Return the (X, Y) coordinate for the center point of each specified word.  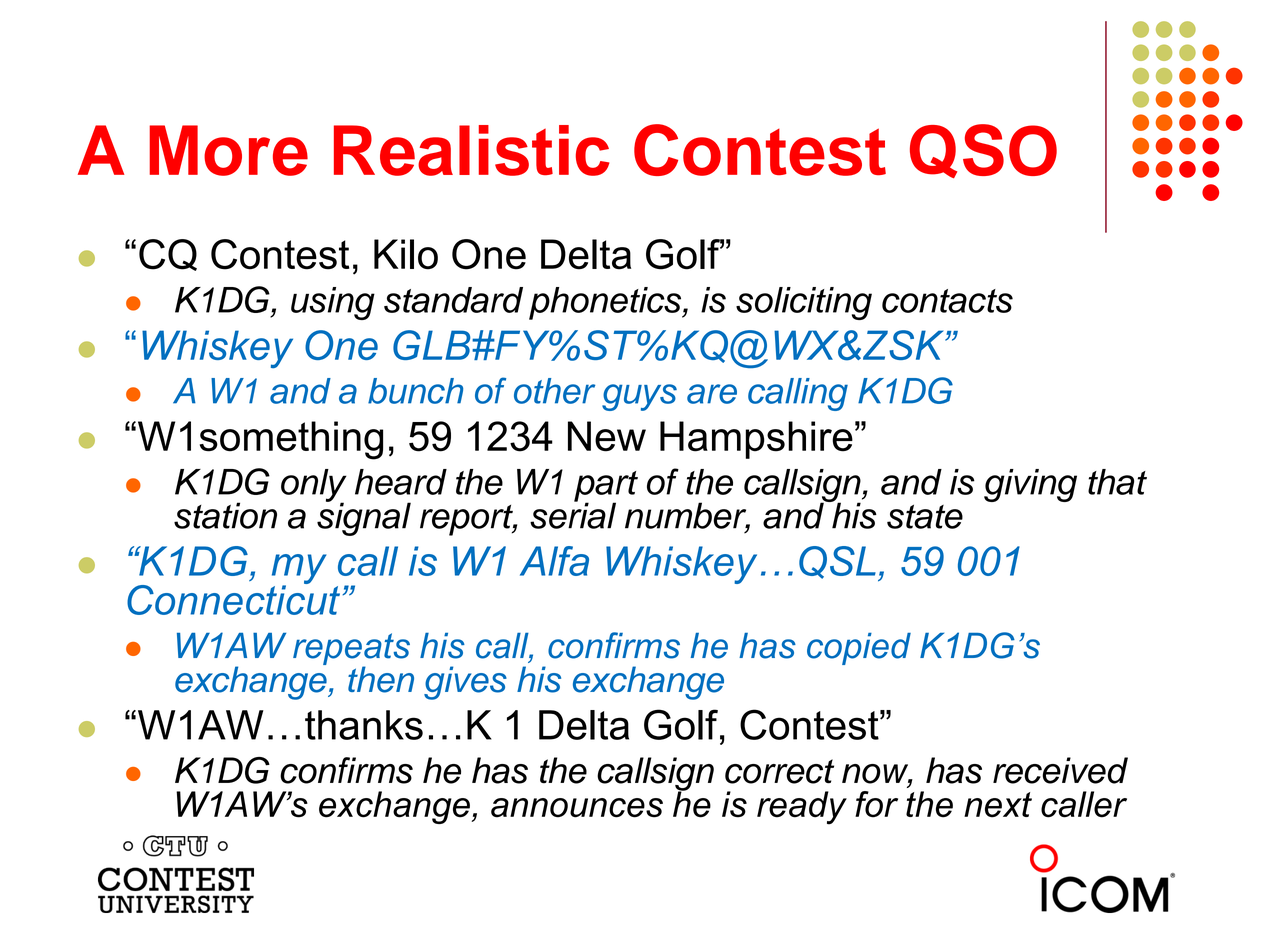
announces (577, 808)
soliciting (804, 303)
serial (573, 514)
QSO (983, 151)
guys (639, 397)
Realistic (471, 150)
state (925, 517)
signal (364, 518)
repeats (351, 650)
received (1060, 770)
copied (859, 649)
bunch (415, 391)
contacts (947, 301)
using (333, 303)
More (228, 150)
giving (1030, 485)
